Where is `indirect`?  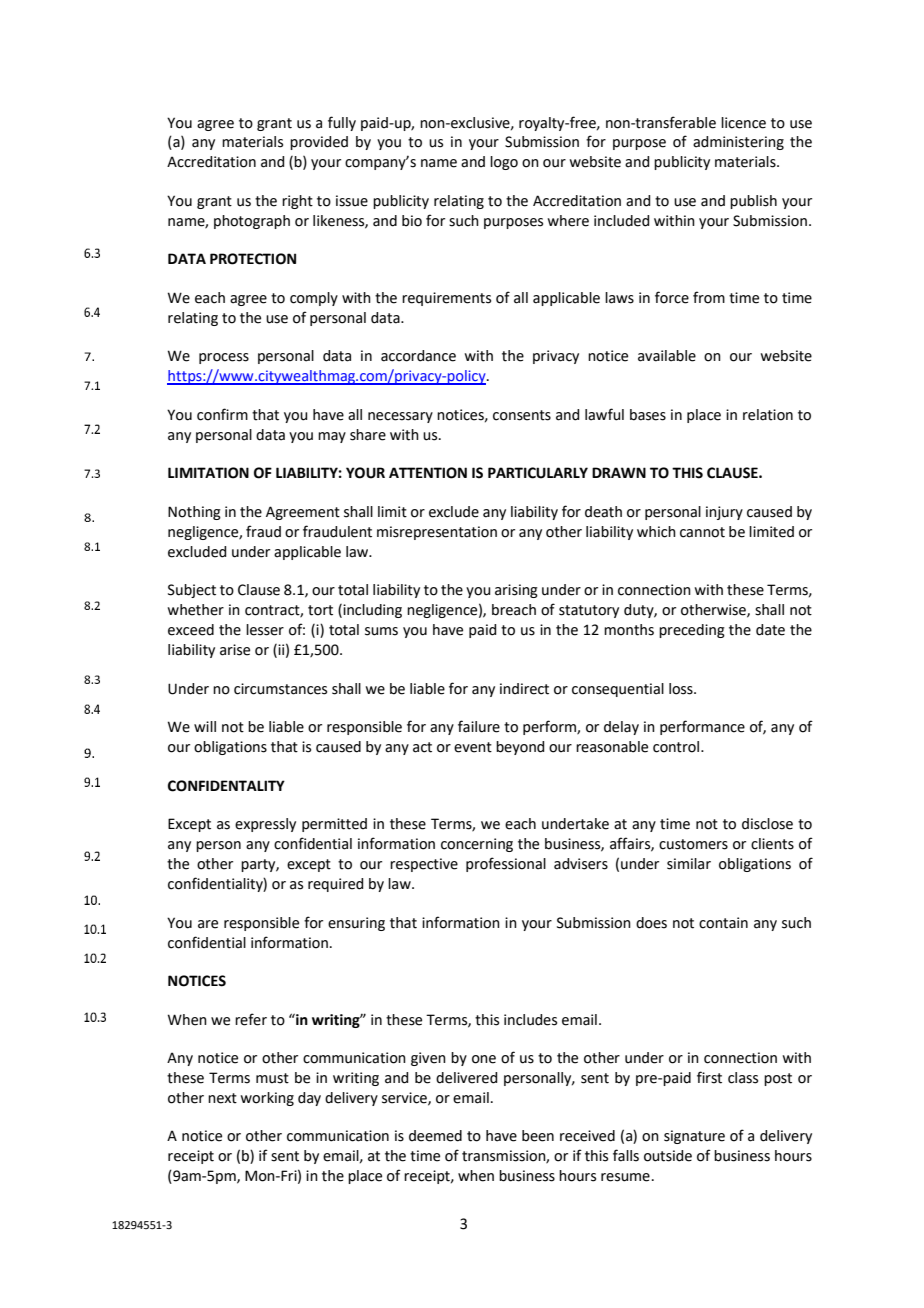 indirect is located at coordinates (524, 689).
